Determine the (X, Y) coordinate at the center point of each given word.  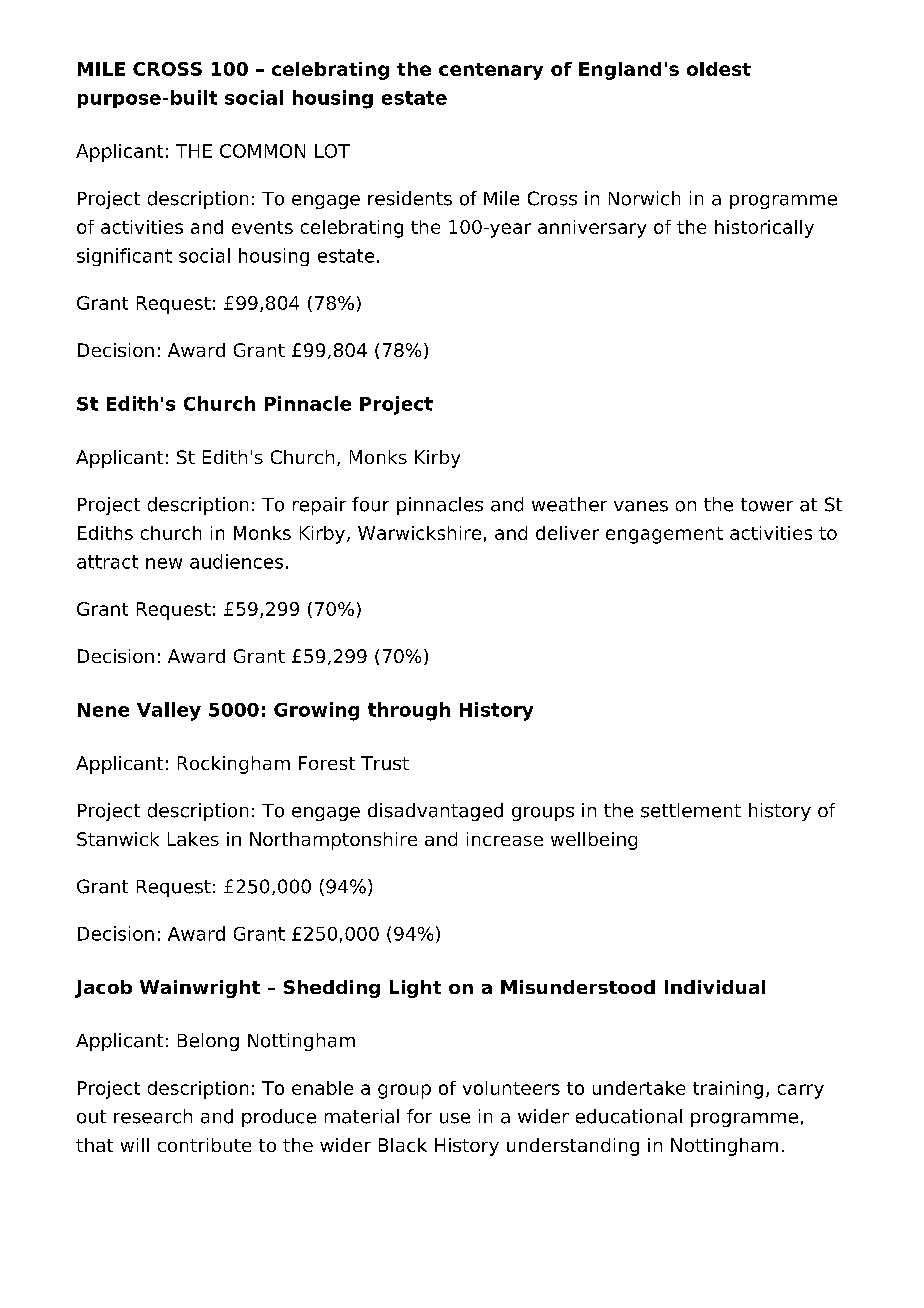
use (455, 1118)
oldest (719, 69)
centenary (491, 71)
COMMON (262, 151)
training (728, 1090)
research (153, 1116)
